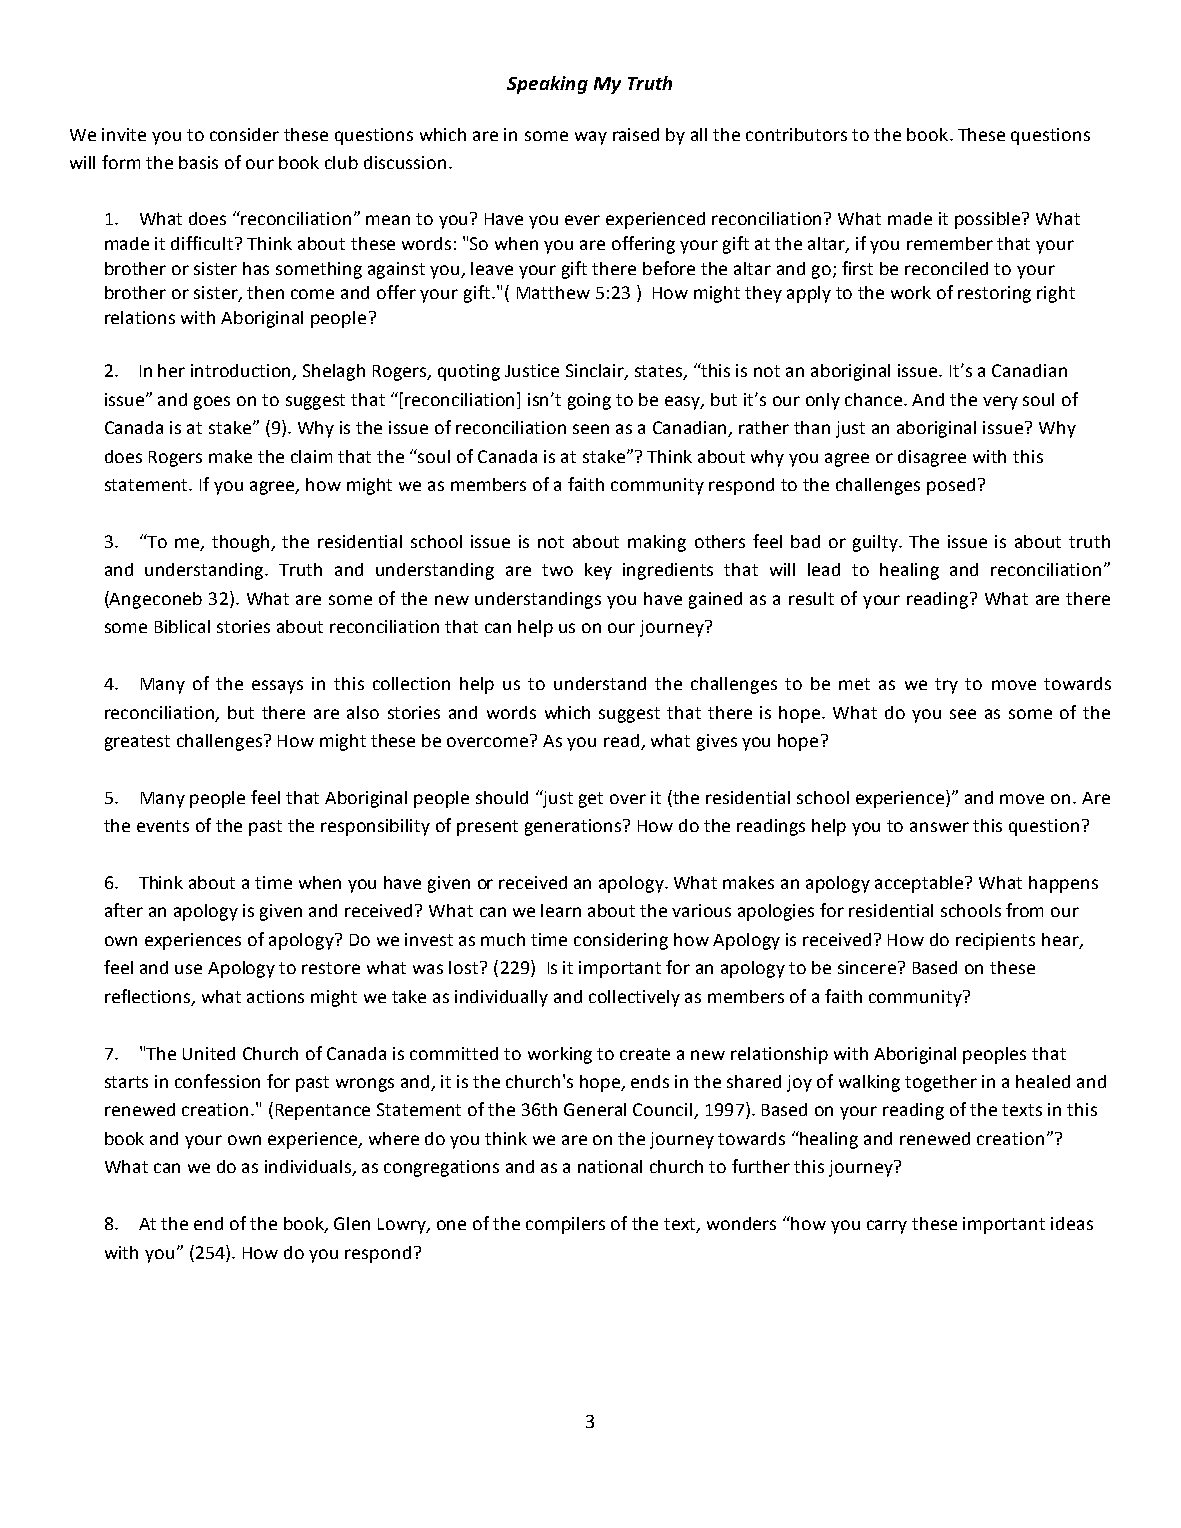 The height and width of the screenshot is (1528, 1181). I want to click on collection, so click(411, 683).
